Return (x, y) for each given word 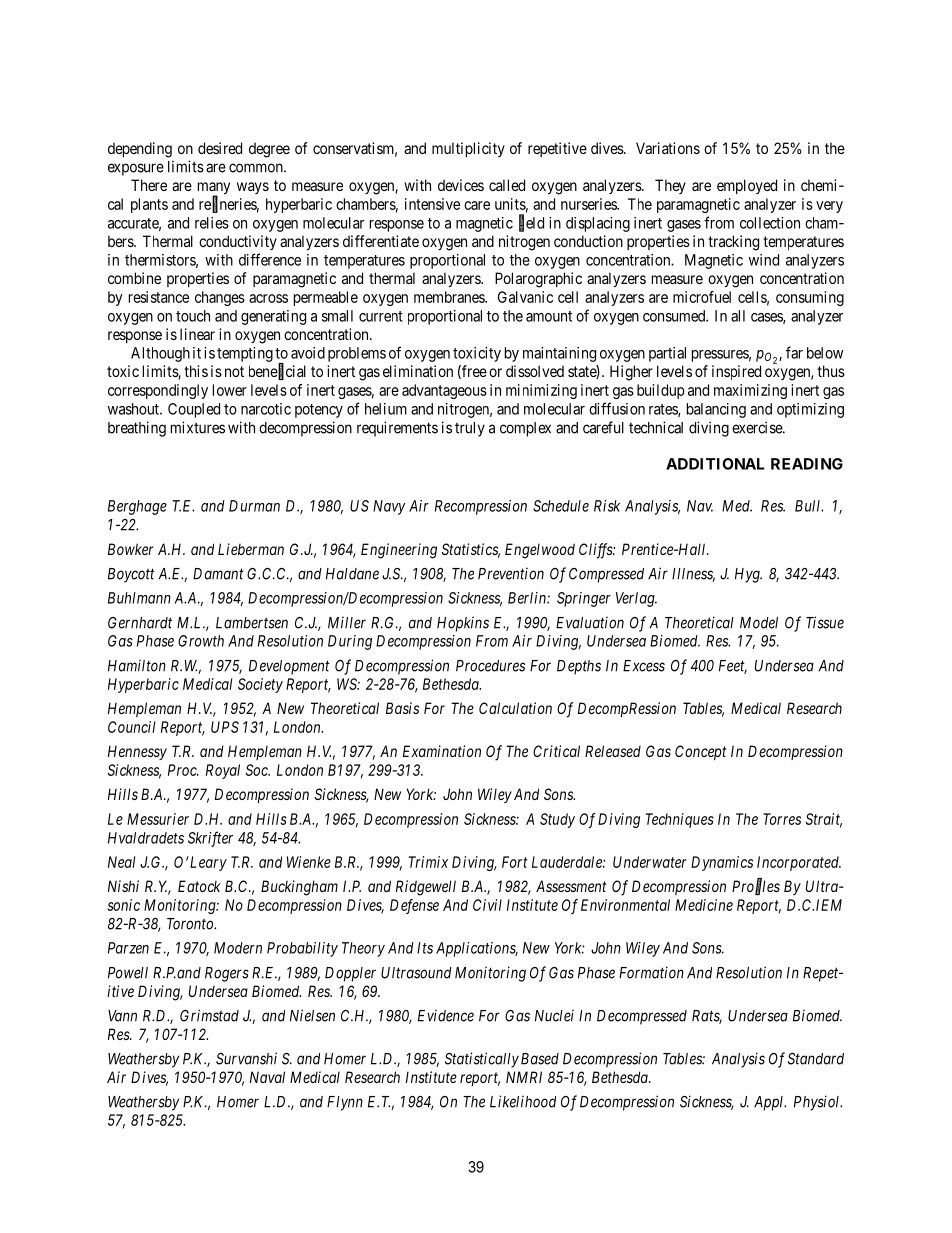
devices (461, 185)
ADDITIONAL (715, 464)
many (214, 189)
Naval (267, 1077)
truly (470, 429)
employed (747, 186)
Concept (700, 752)
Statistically (482, 1060)
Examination (442, 751)
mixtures (198, 427)
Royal (223, 771)
